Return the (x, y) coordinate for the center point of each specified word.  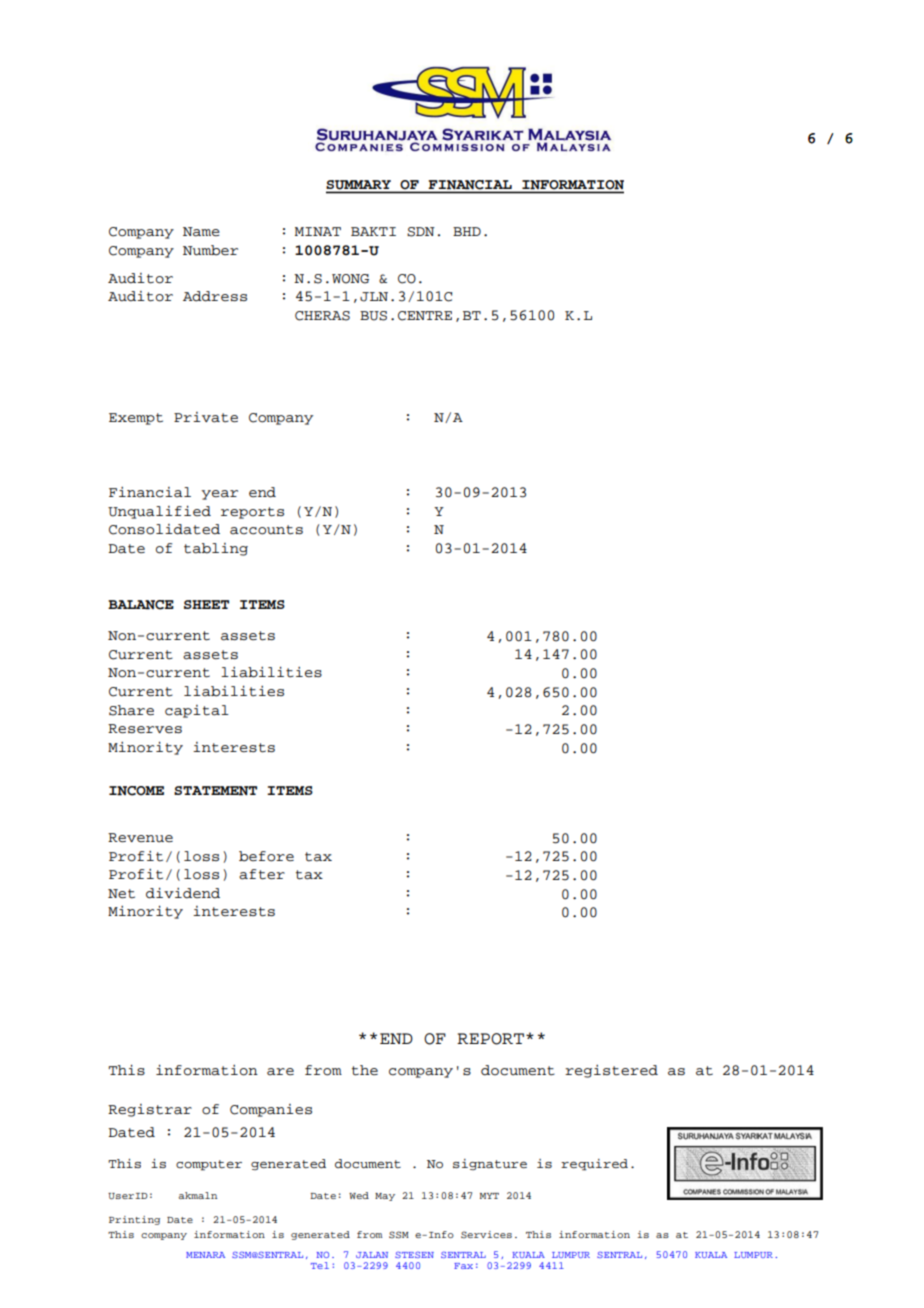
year (219, 495)
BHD (467, 231)
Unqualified (159, 512)
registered (611, 1071)
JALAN (372, 1255)
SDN (421, 232)
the (365, 1070)
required (594, 1165)
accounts (266, 530)
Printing (134, 1220)
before (266, 856)
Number (210, 250)
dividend (183, 893)
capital (197, 711)
